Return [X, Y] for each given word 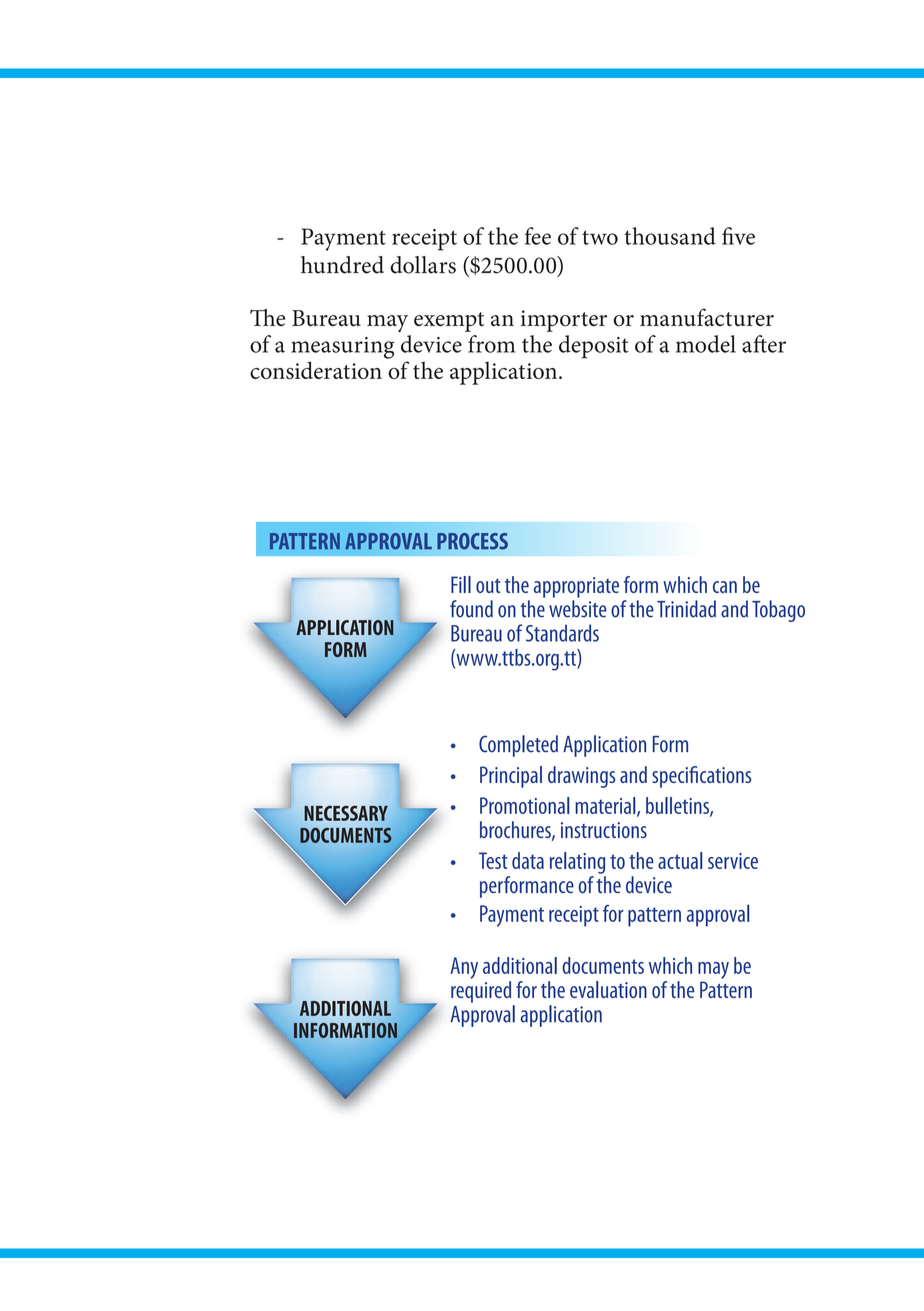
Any [464, 968]
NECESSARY [346, 813]
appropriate [576, 587]
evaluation [608, 989]
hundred [342, 265]
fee [538, 236]
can [725, 587]
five [738, 236]
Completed [518, 746]
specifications [701, 777]
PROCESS [472, 541]
